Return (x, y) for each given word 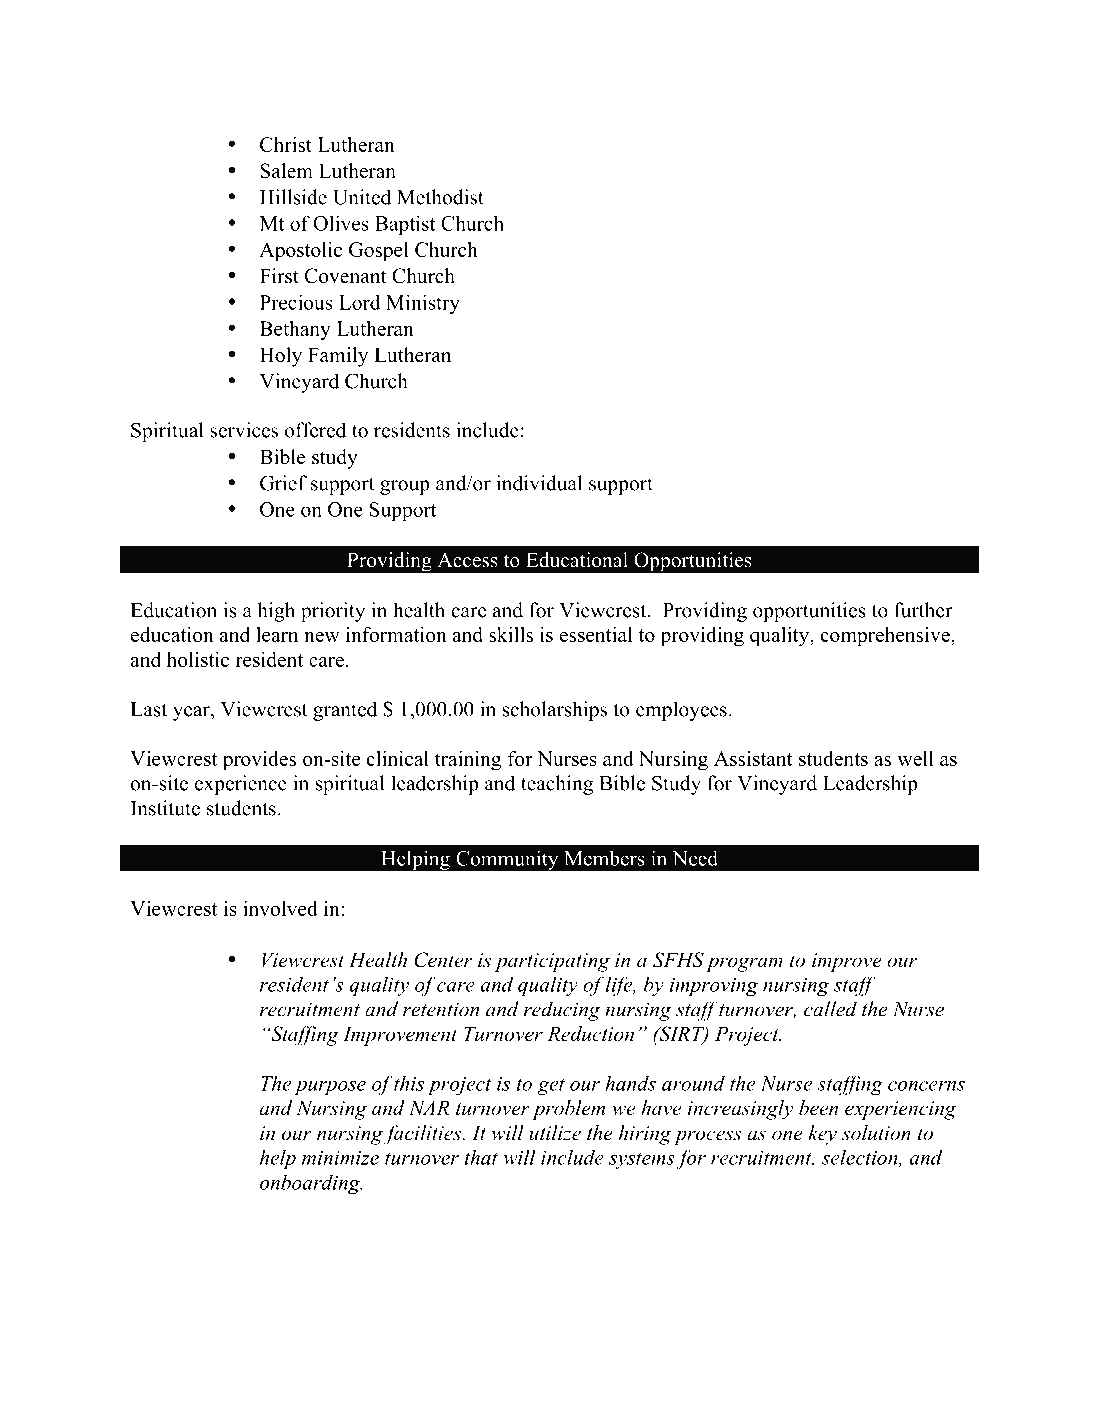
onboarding (311, 1184)
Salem (286, 171)
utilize (555, 1133)
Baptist (405, 225)
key (822, 1135)
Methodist (440, 197)
